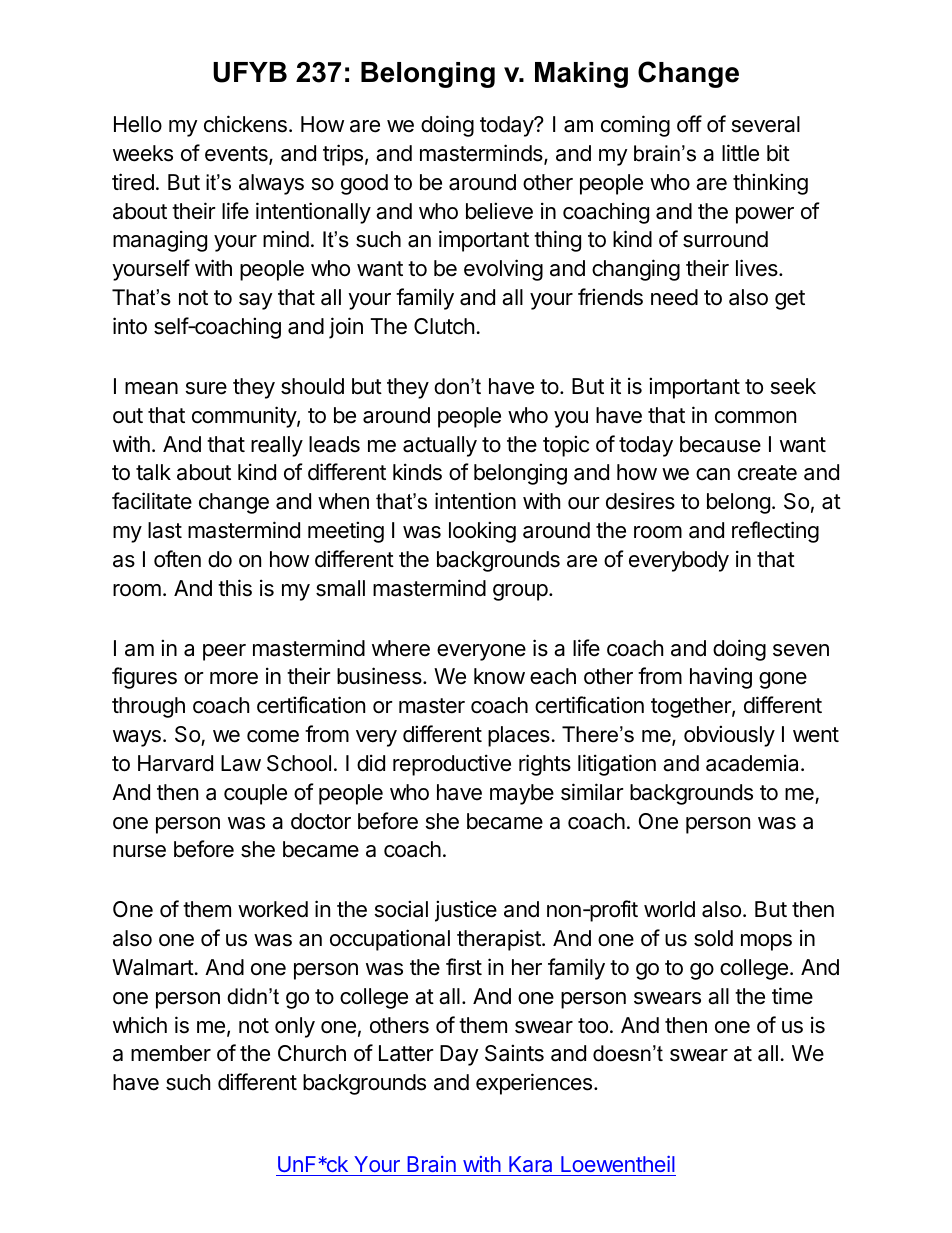  Describe the element at coordinates (721, 678) in the screenshot. I see `having` at that location.
